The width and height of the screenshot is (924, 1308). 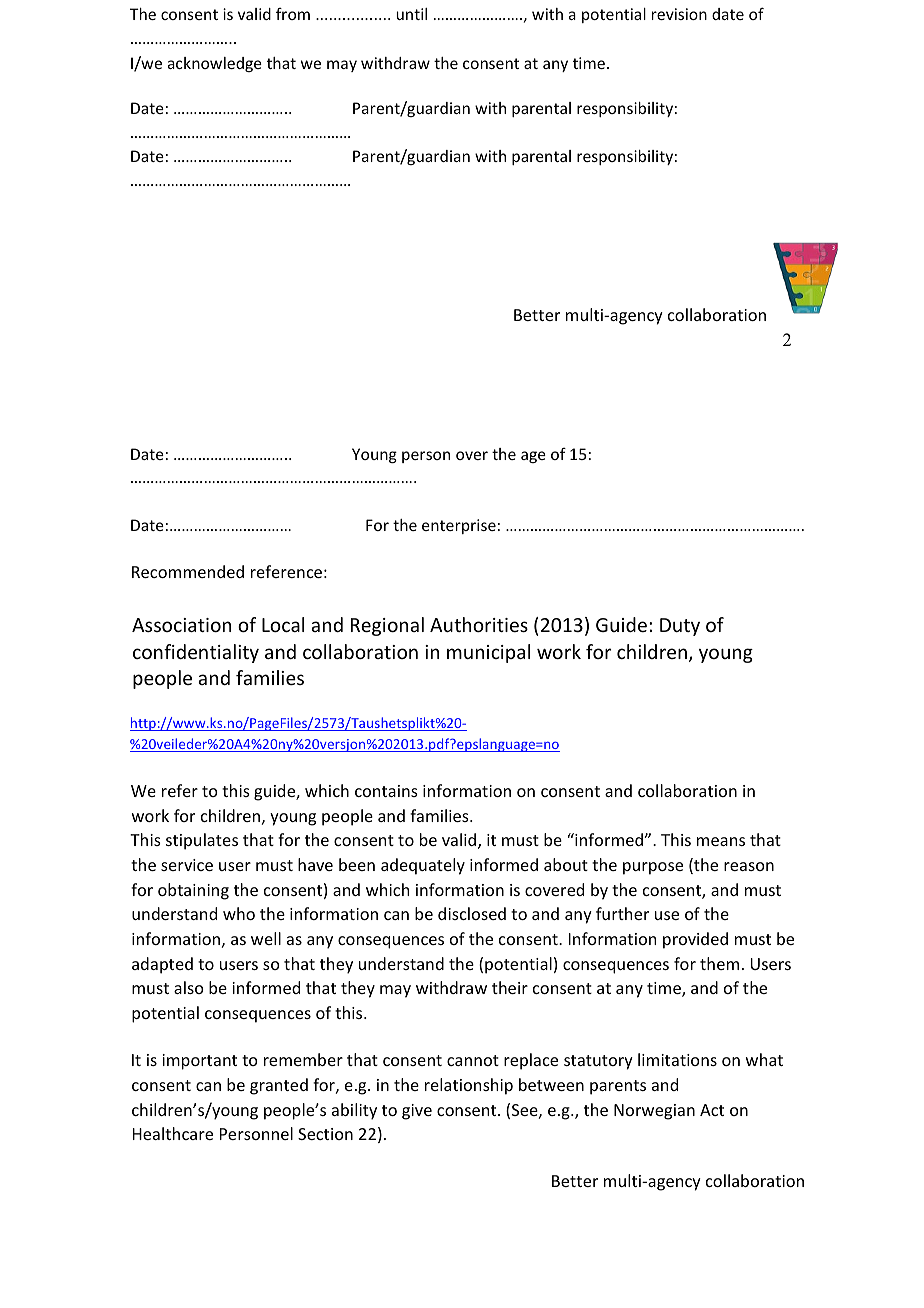 I want to click on acknowledge, so click(x=215, y=64).
